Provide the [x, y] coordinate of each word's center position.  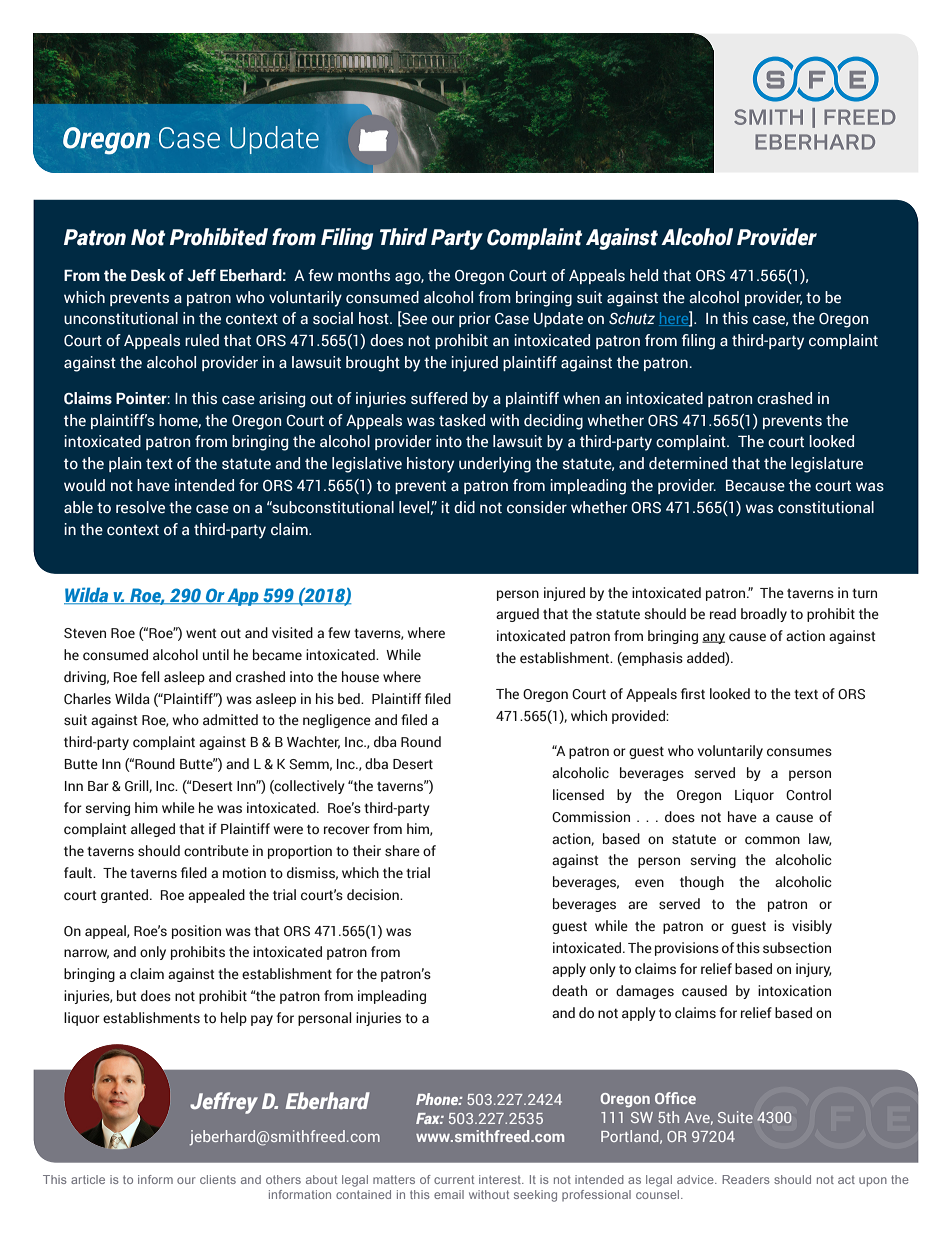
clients [218, 1179]
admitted [230, 720]
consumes [799, 752]
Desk [148, 275]
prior [475, 319]
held [644, 275]
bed [350, 699]
